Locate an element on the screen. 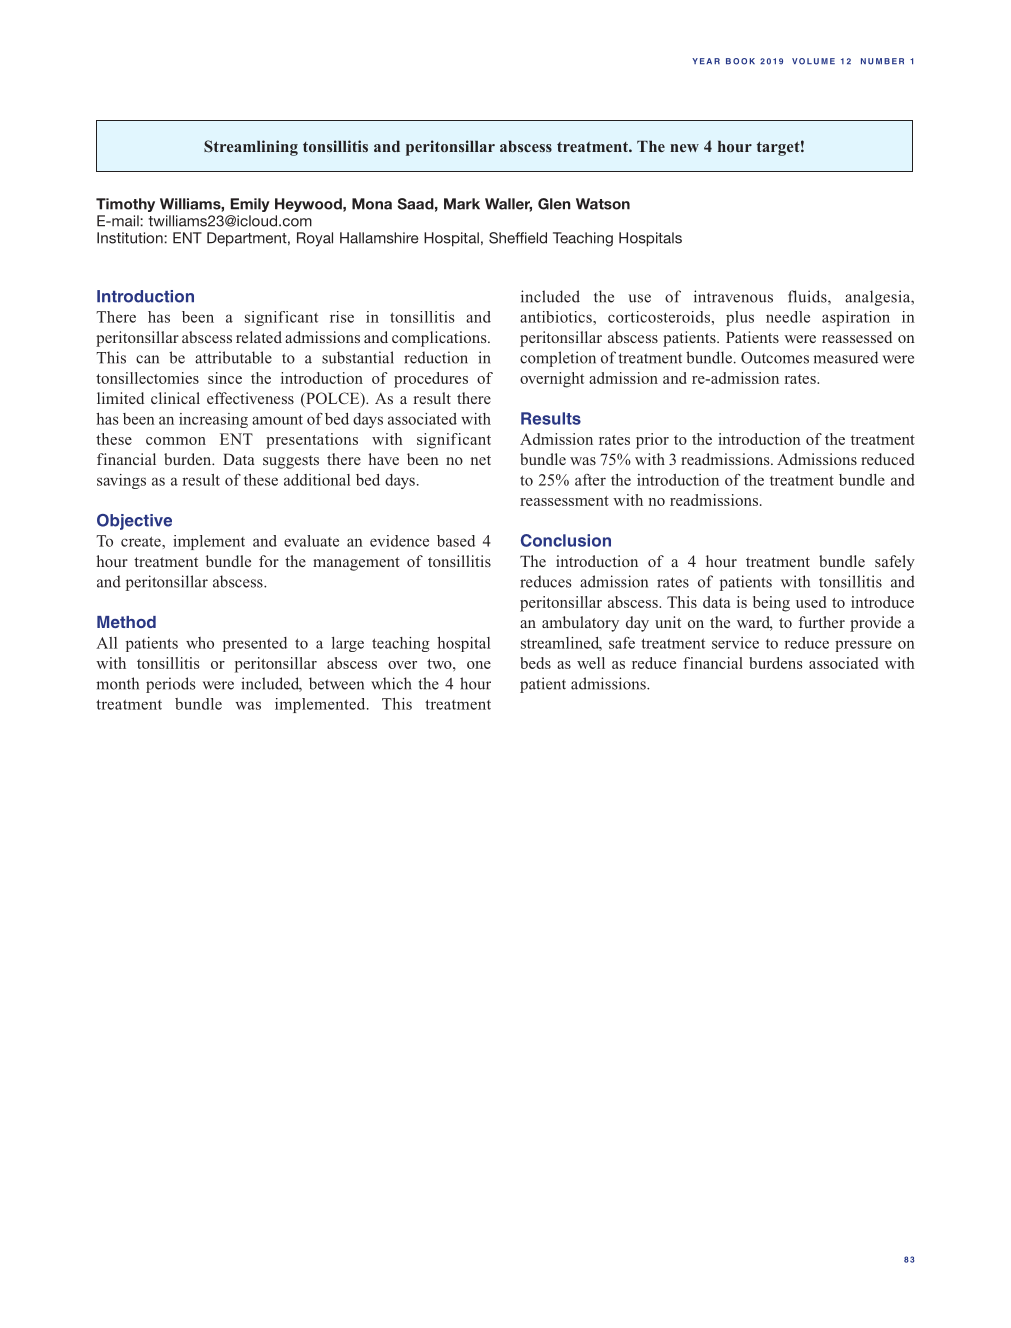 The width and height of the screenshot is (1011, 1328). ber is located at coordinates (894, 61).
